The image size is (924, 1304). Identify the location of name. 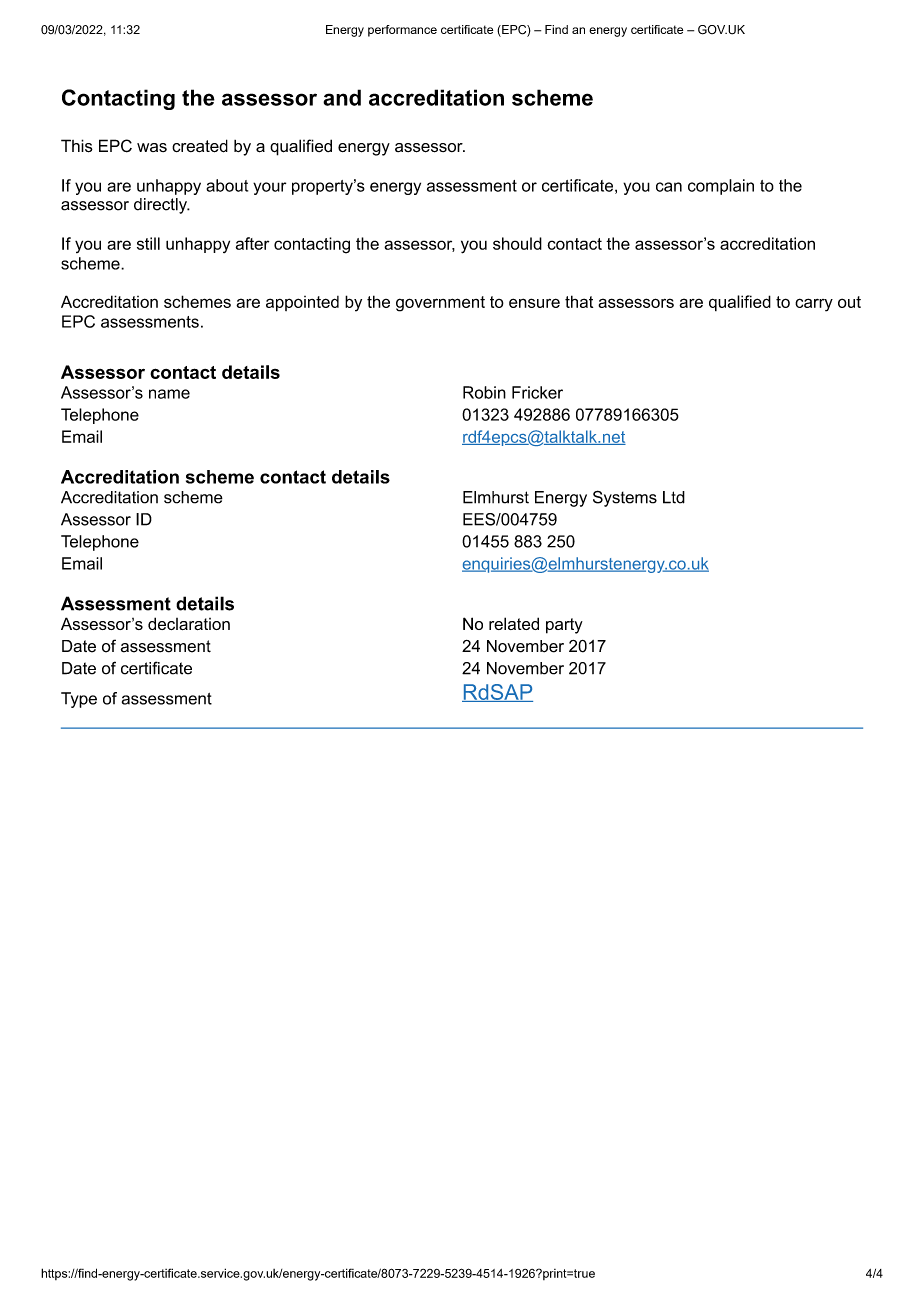
(169, 394).
